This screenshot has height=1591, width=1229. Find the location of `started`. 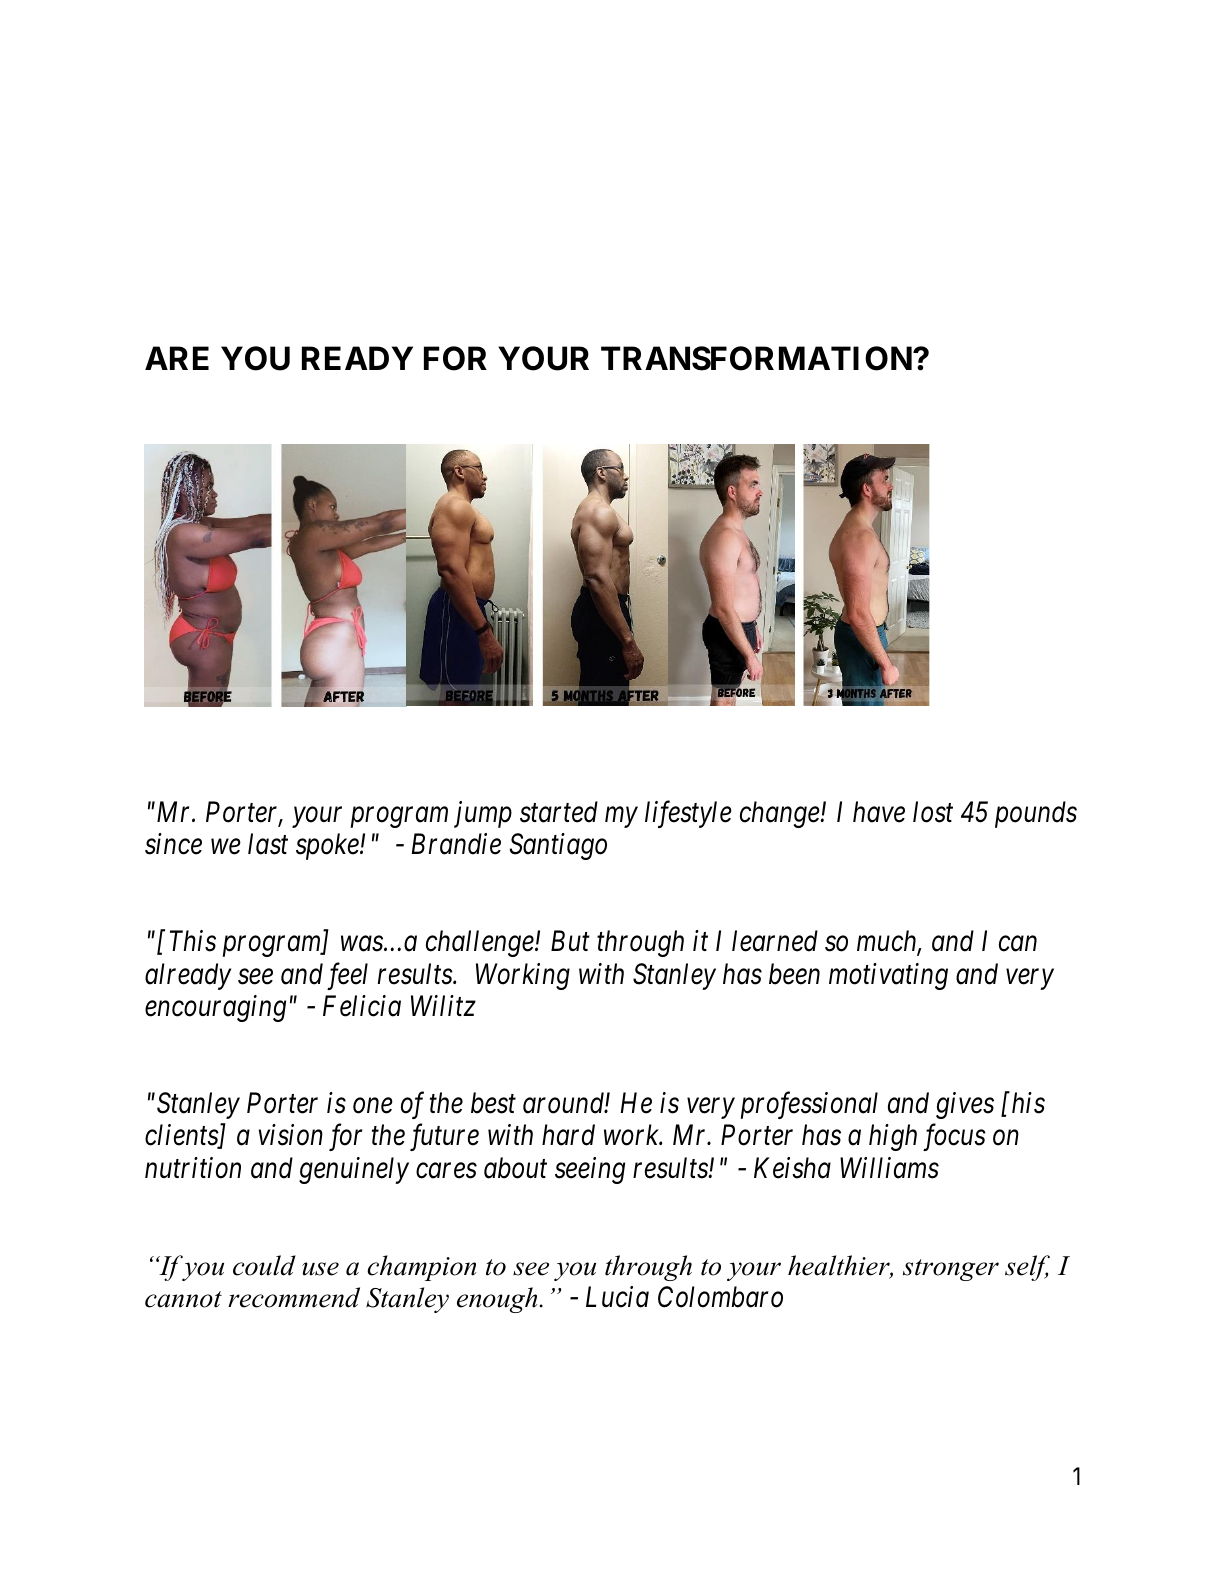

started is located at coordinates (559, 812).
